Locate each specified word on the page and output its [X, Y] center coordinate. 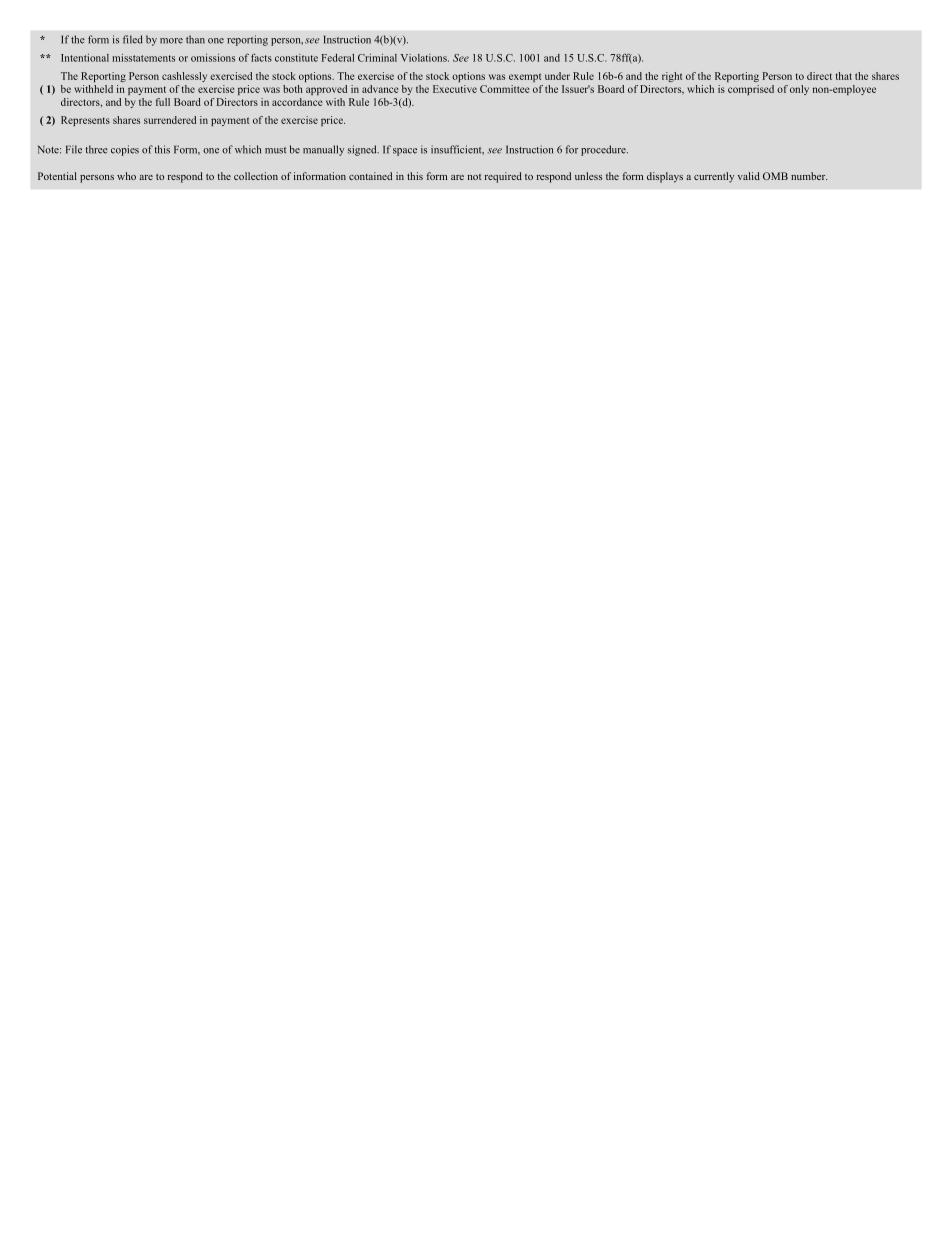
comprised [751, 90]
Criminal [377, 58]
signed [363, 150]
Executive [455, 89]
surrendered [170, 120]
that [844, 76]
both [293, 89]
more [171, 41]
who [126, 176]
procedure [604, 150]
